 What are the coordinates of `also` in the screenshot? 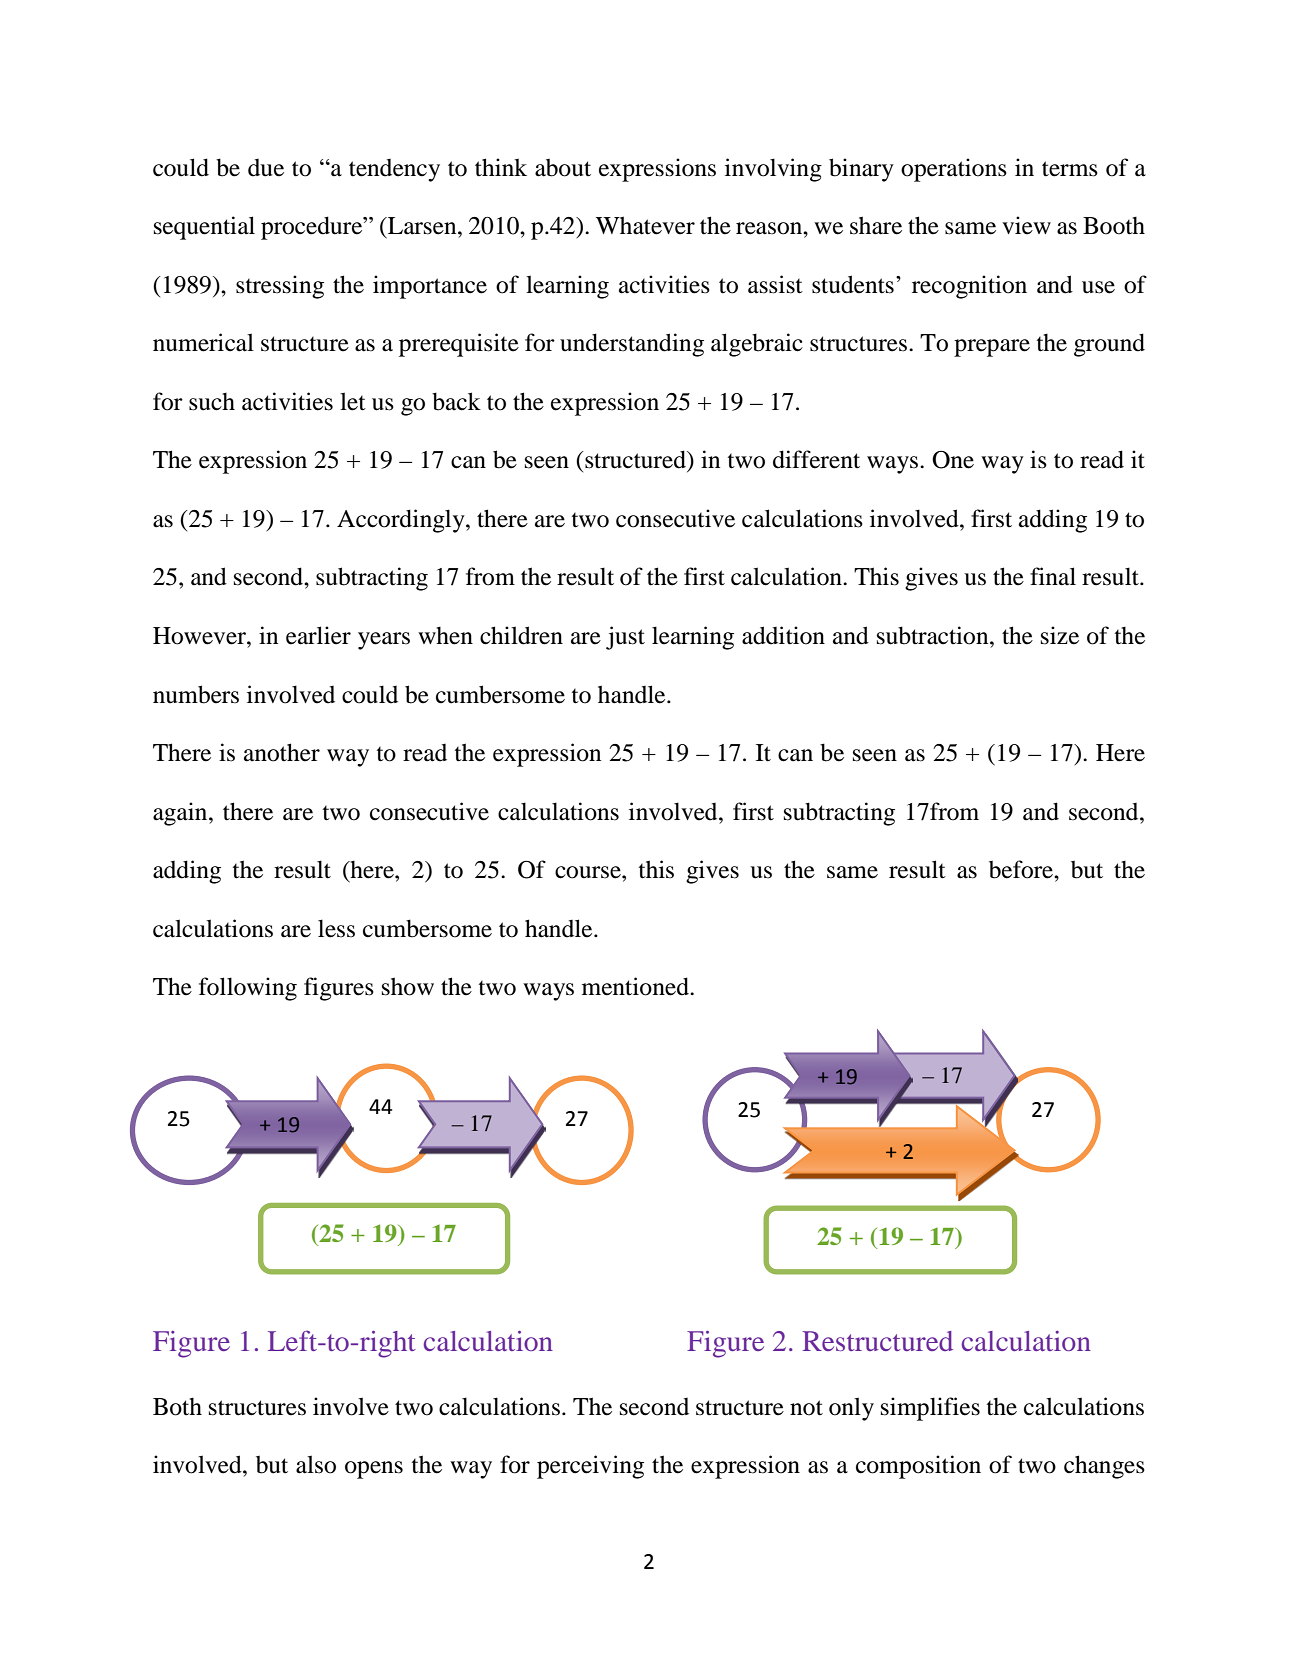 It's located at (316, 1464).
